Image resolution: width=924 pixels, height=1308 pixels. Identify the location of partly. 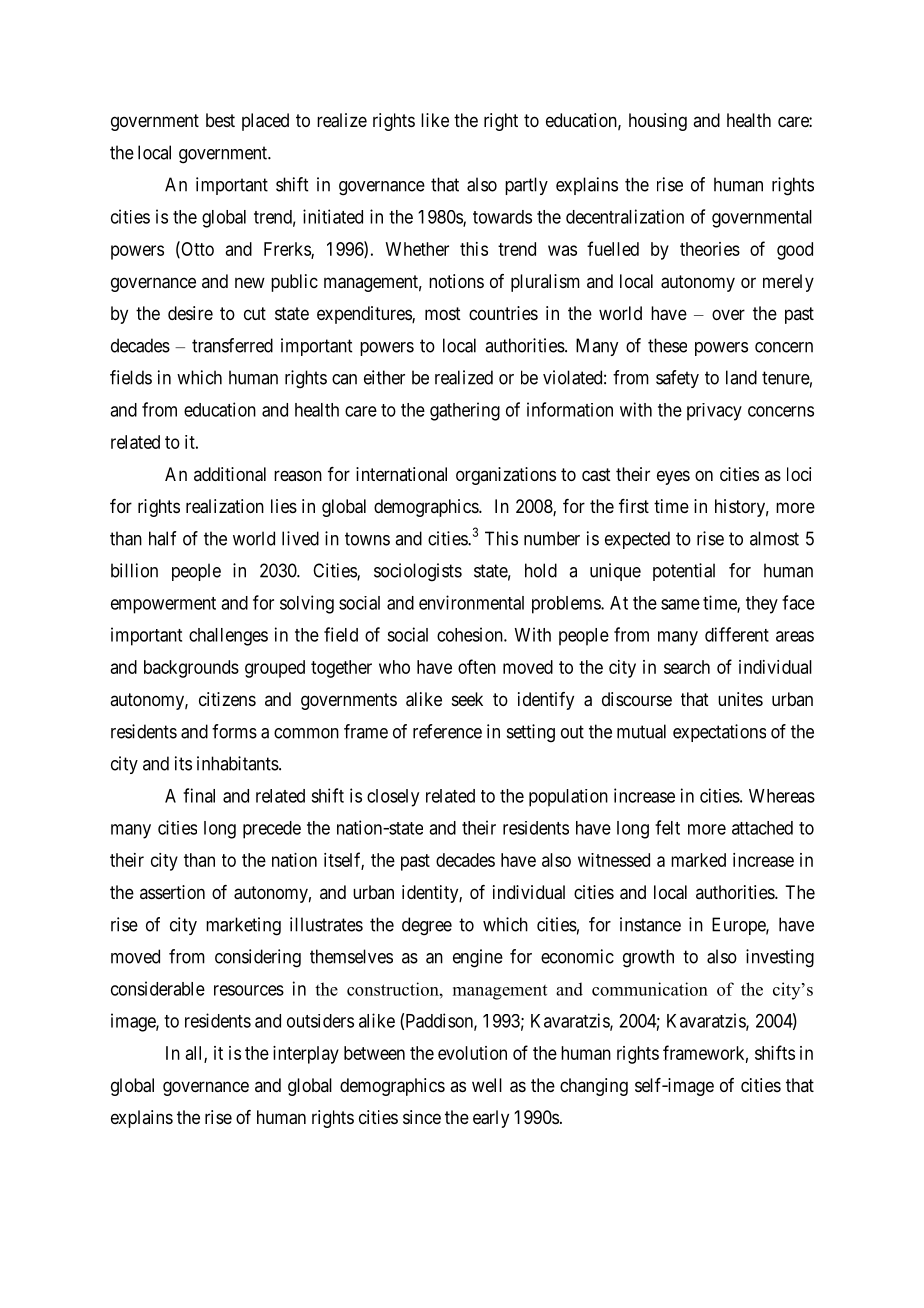
(526, 186).
